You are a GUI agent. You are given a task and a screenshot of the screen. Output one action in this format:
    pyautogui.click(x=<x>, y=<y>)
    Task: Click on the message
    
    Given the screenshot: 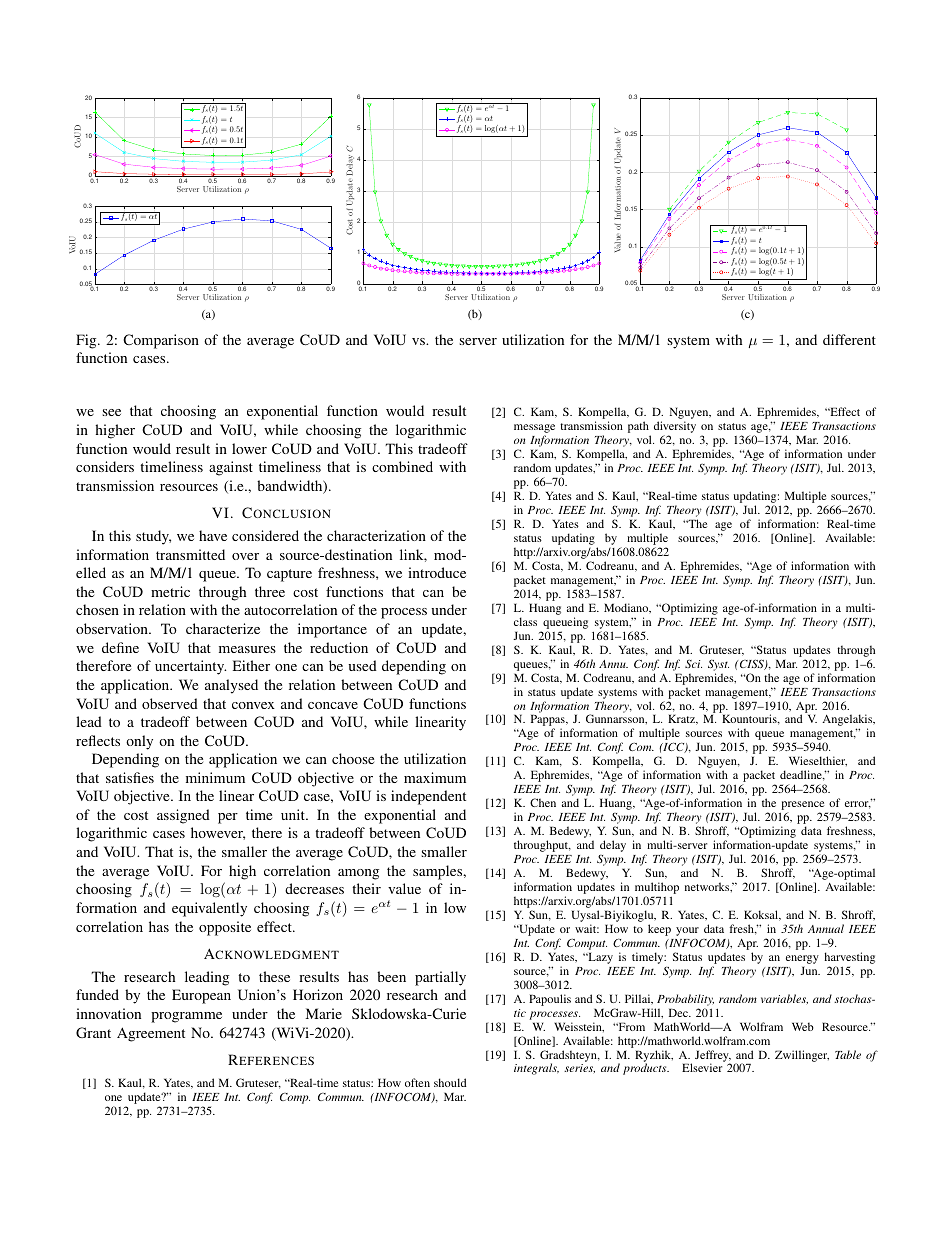 What is the action you would take?
    pyautogui.click(x=534, y=430)
